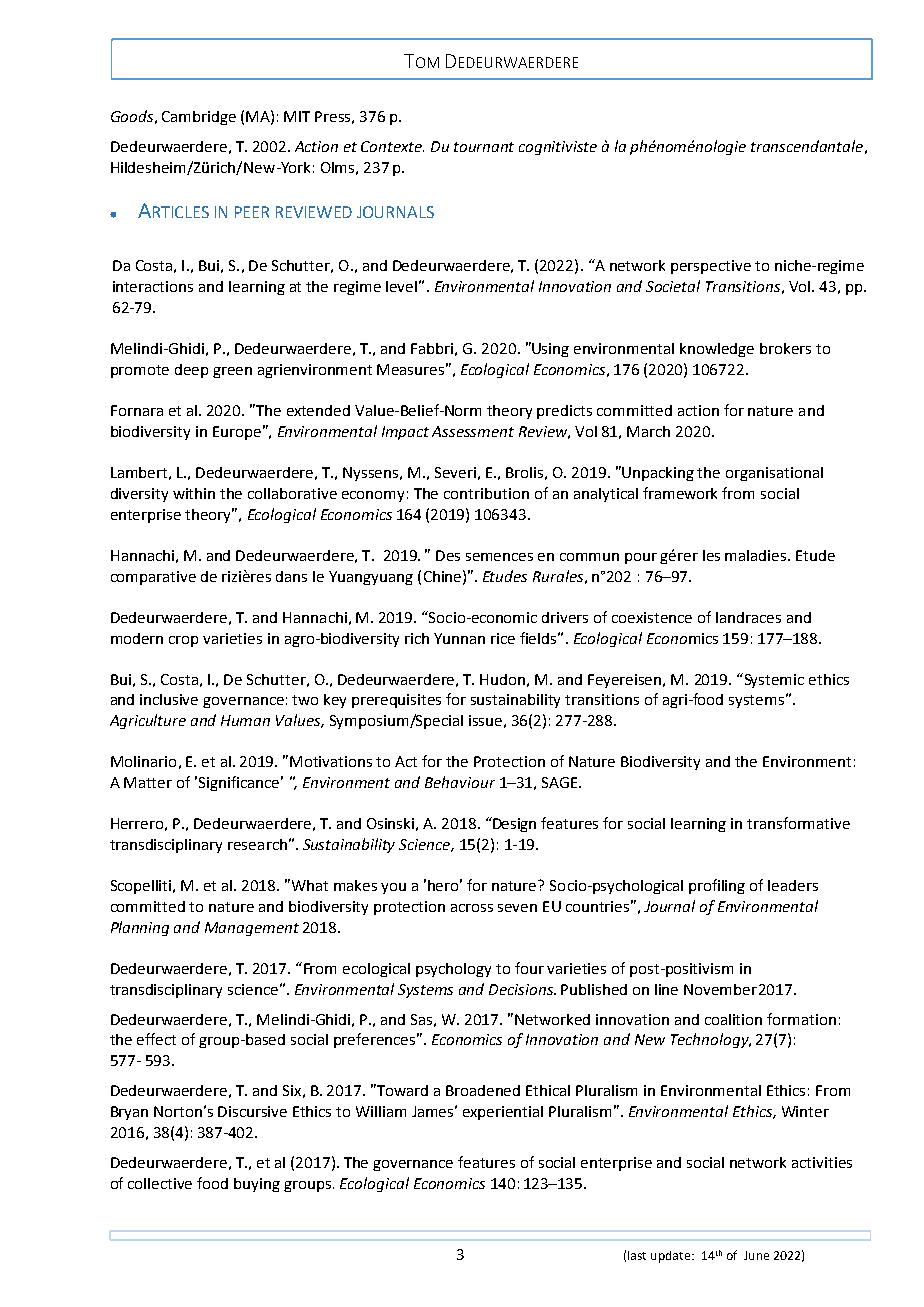  What do you see at coordinates (459, 638) in the screenshot?
I see `Yunnan` at bounding box center [459, 638].
